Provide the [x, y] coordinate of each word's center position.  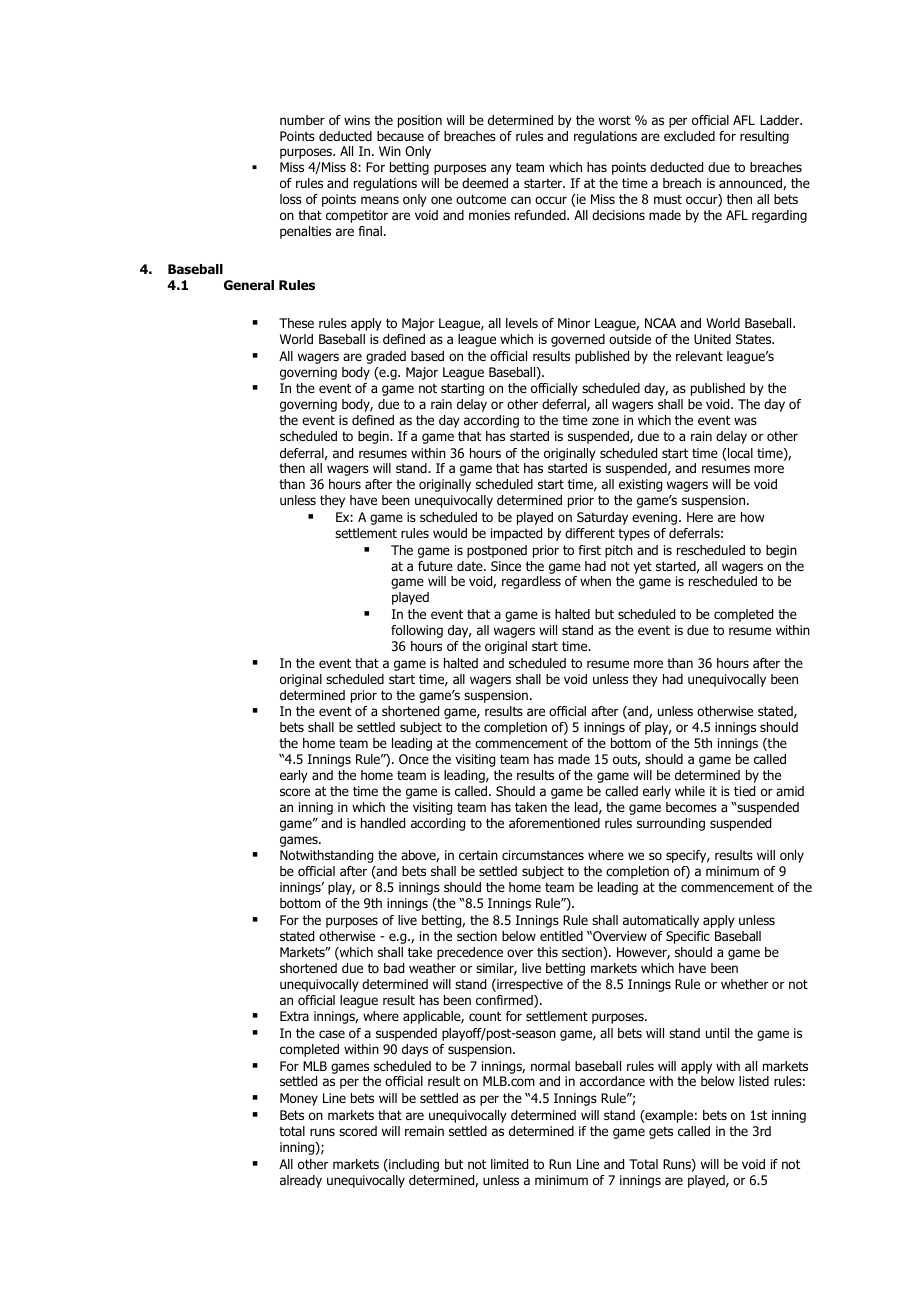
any [501, 169]
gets [661, 1132]
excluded [689, 136]
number [302, 120]
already [301, 1181]
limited [509, 1164]
